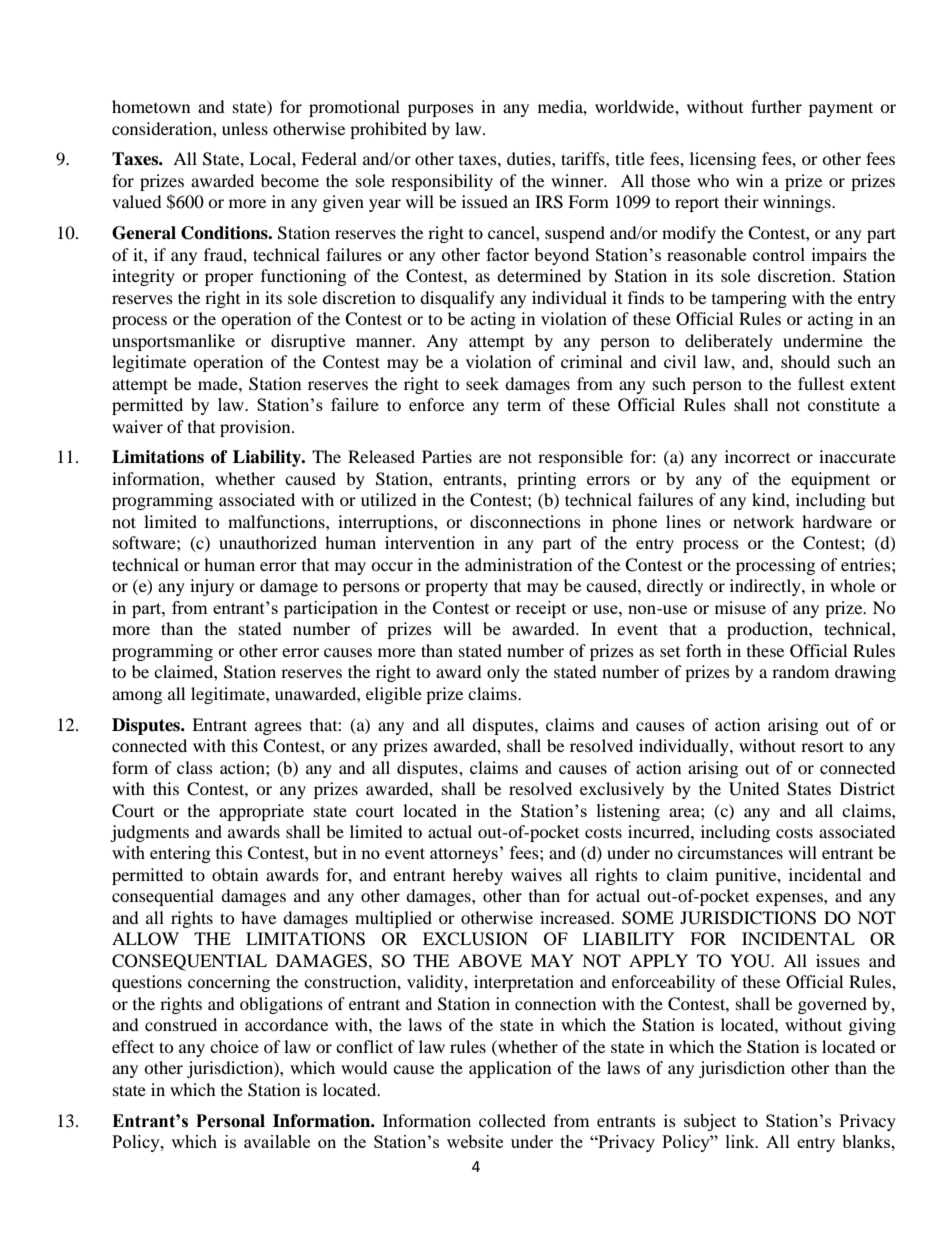 The image size is (952, 1233). Describe the element at coordinates (741, 1141) in the screenshot. I see `link` at that location.
